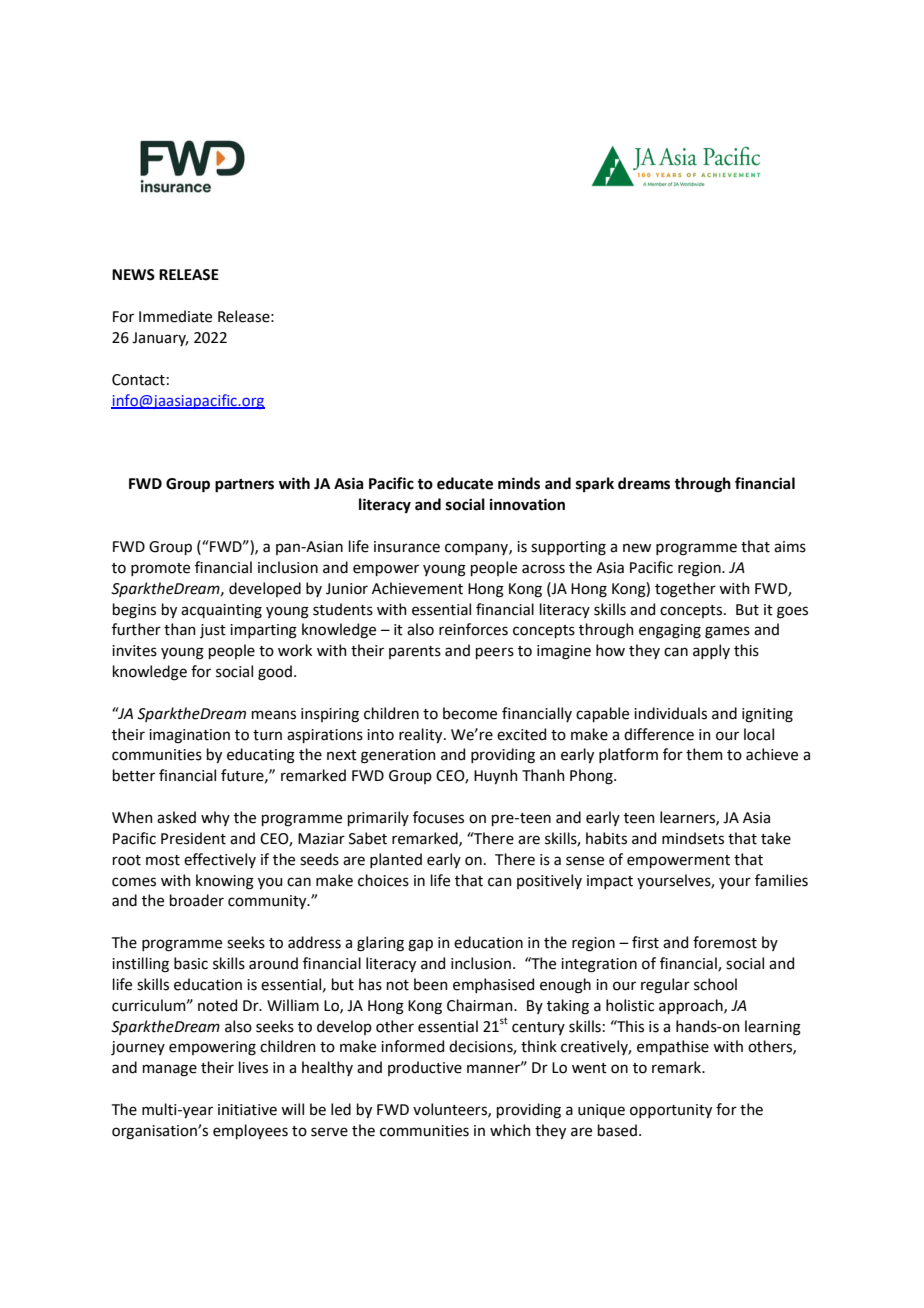 Image resolution: width=924 pixels, height=1308 pixels. Describe the element at coordinates (671, 1111) in the screenshot. I see `opportunity` at that location.
